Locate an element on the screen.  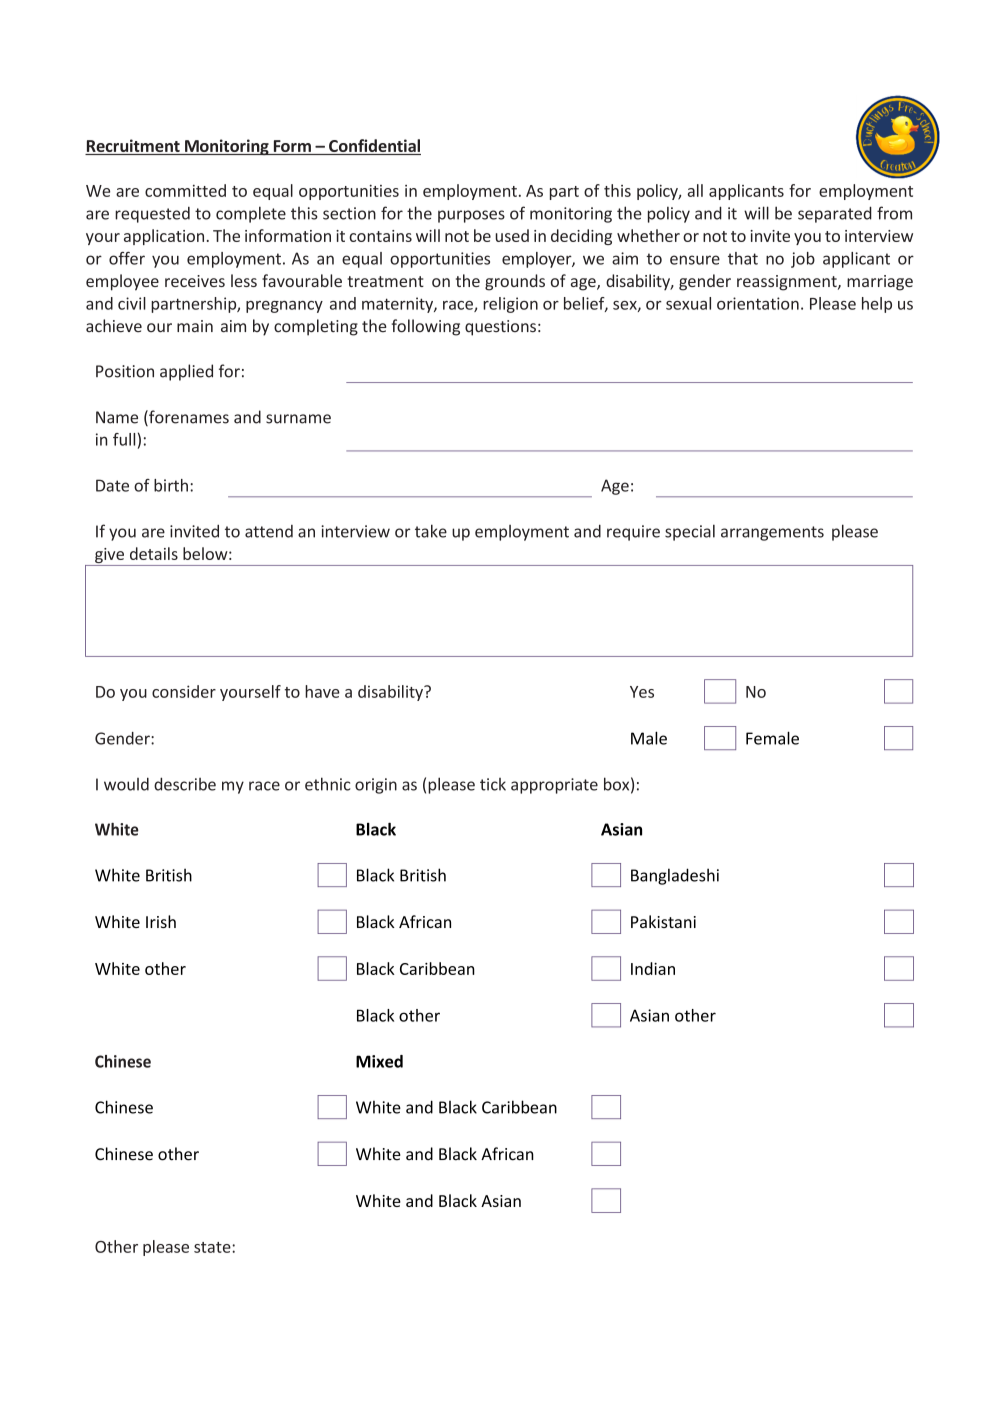
committed is located at coordinates (185, 190).
